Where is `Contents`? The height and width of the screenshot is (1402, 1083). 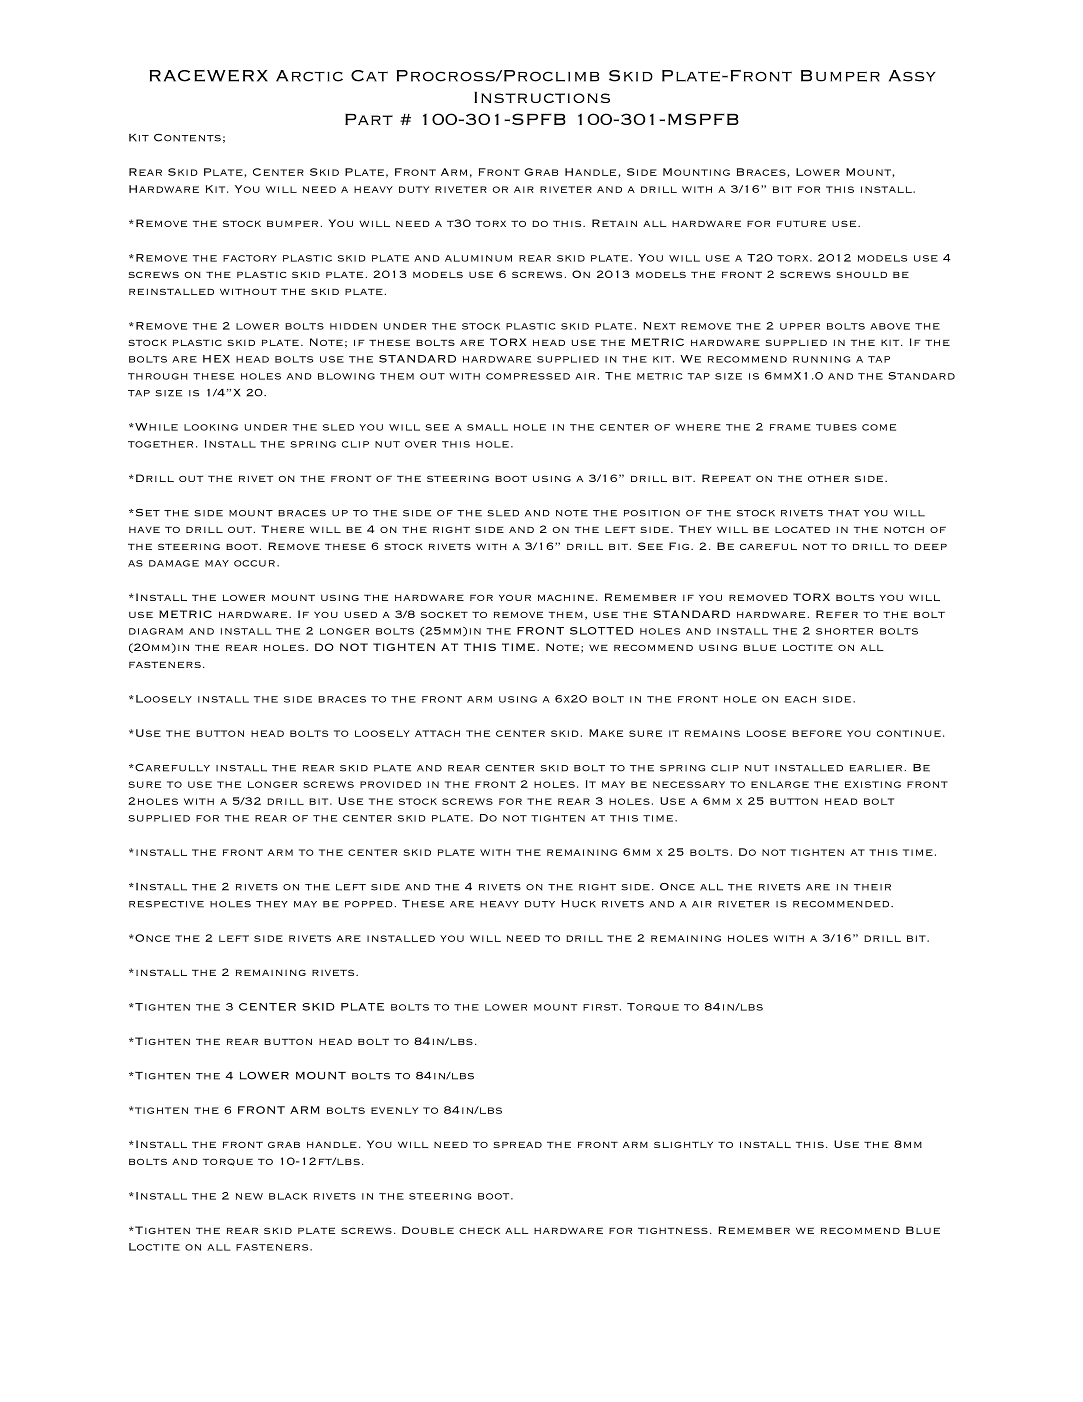
Contents is located at coordinates (187, 138).
